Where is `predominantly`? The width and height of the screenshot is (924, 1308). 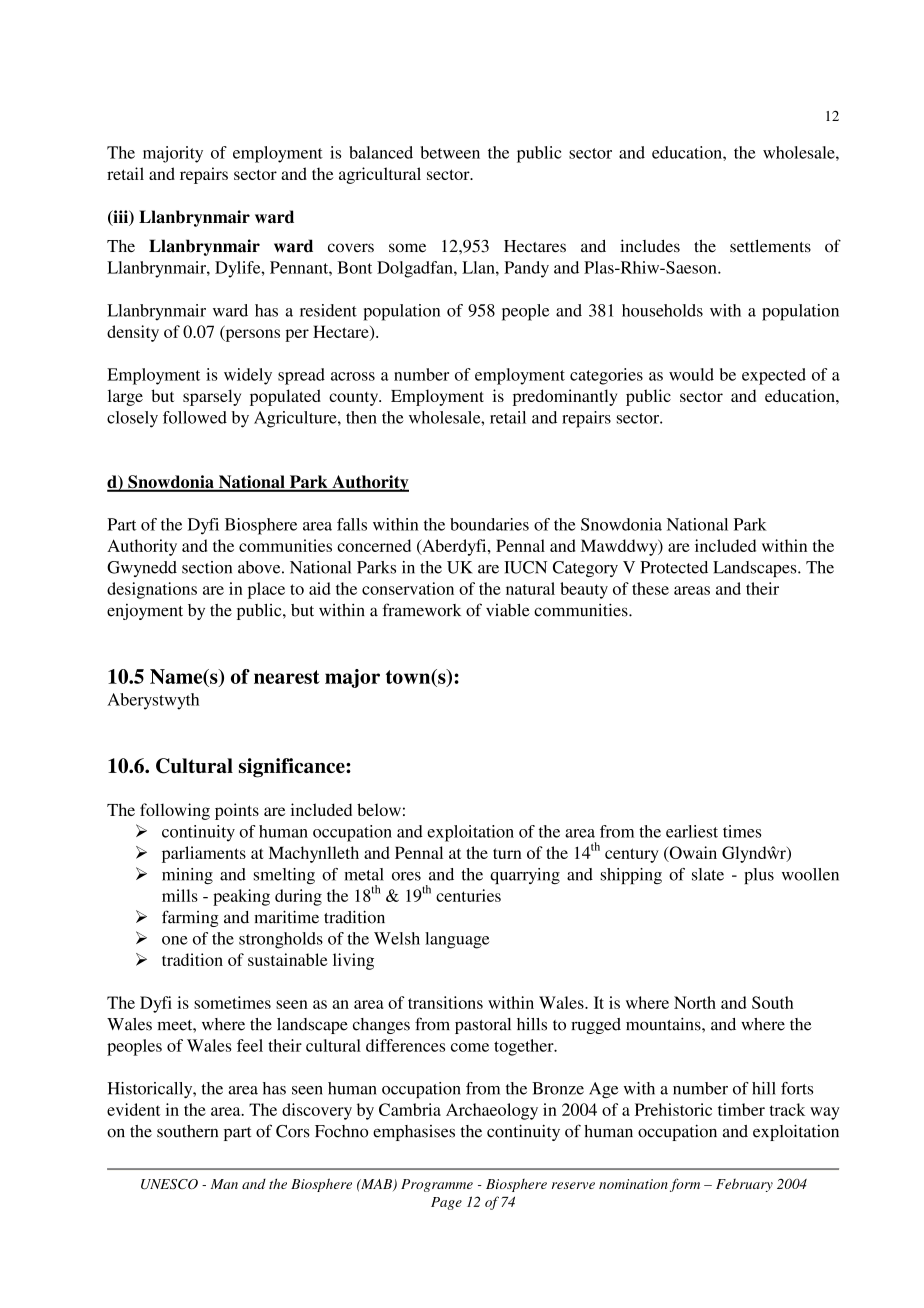
predominantly is located at coordinates (565, 397).
